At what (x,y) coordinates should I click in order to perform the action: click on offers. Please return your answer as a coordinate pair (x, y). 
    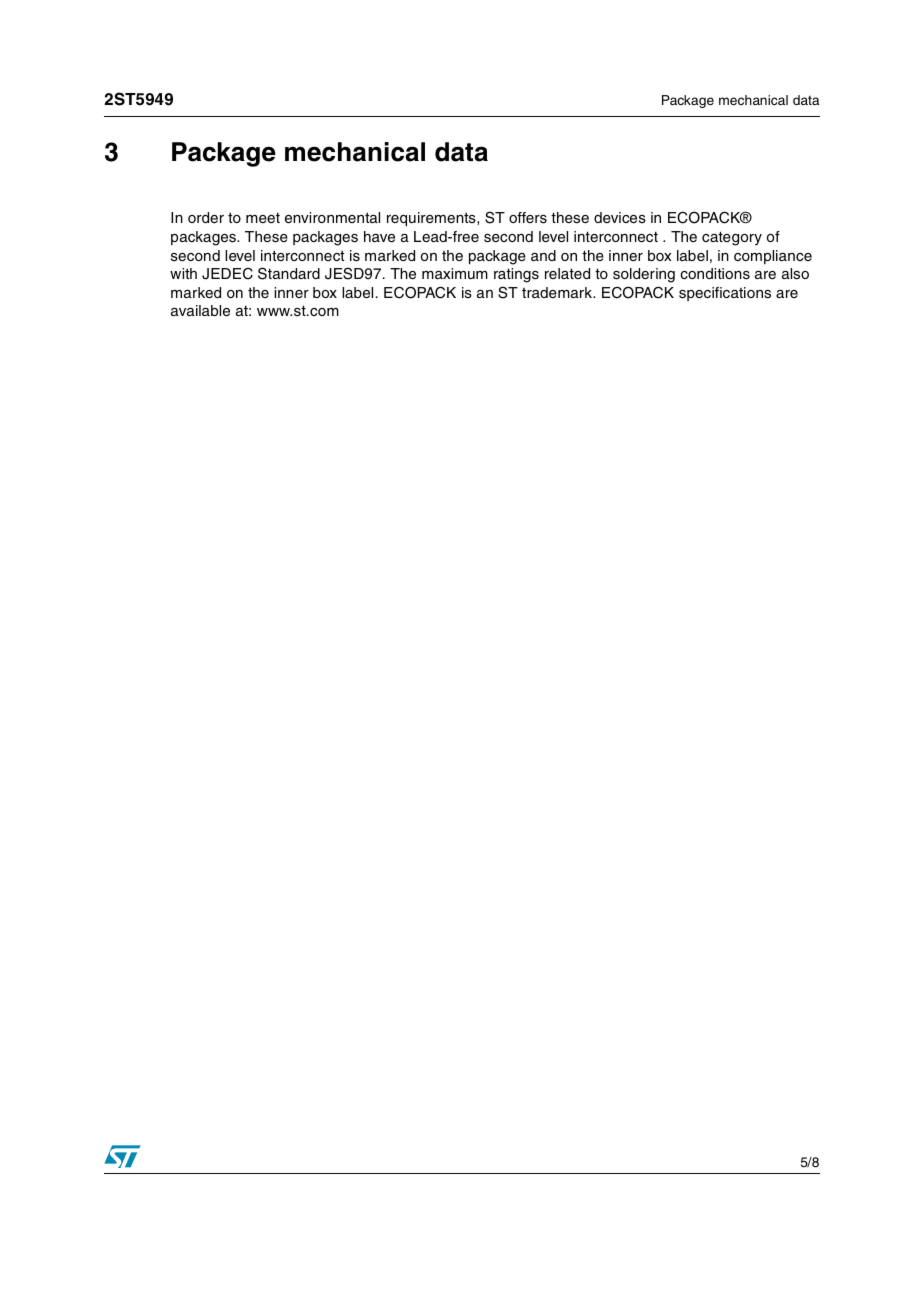
    Looking at the image, I should click on (528, 217).
